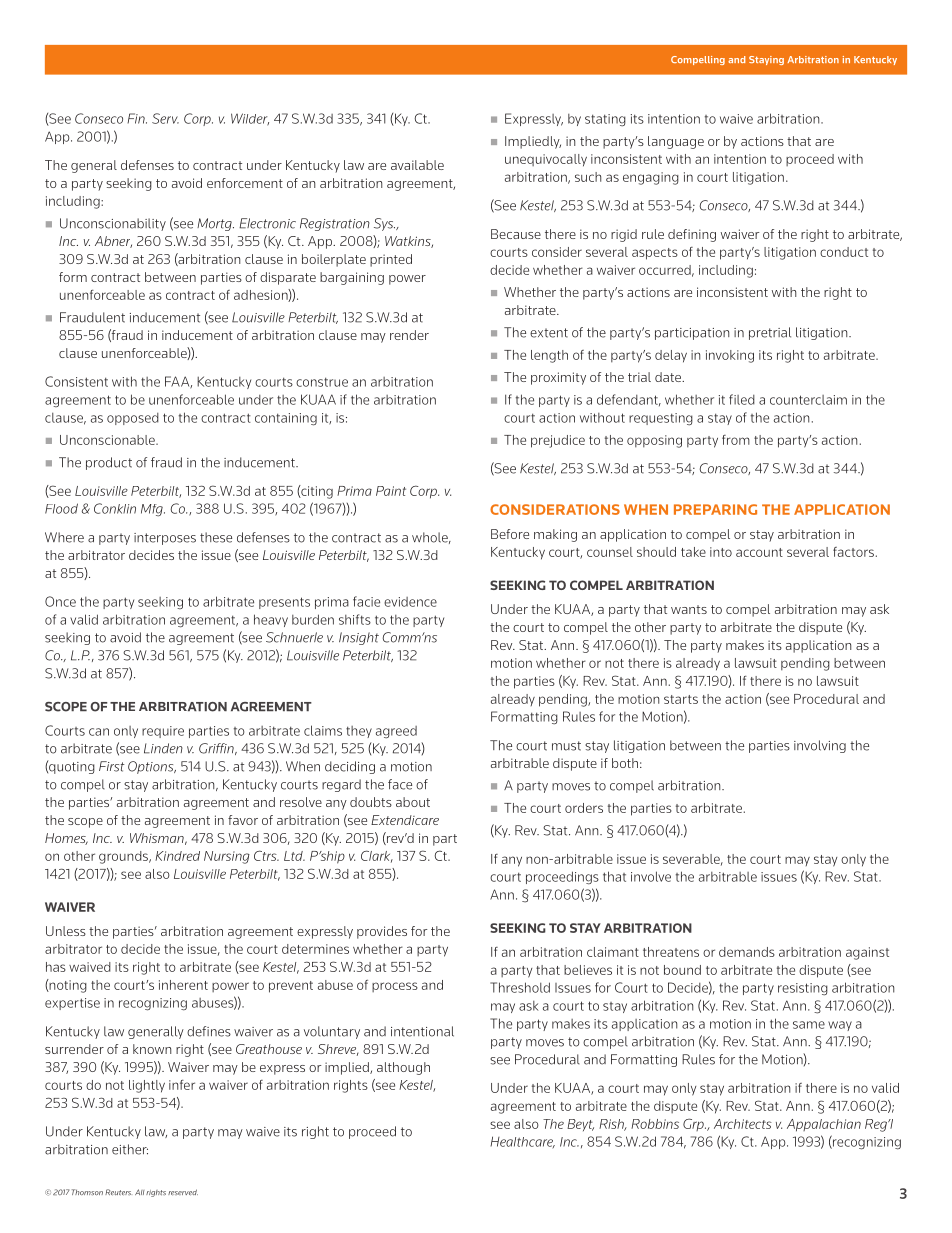  I want to click on agreed, so click(396, 732).
